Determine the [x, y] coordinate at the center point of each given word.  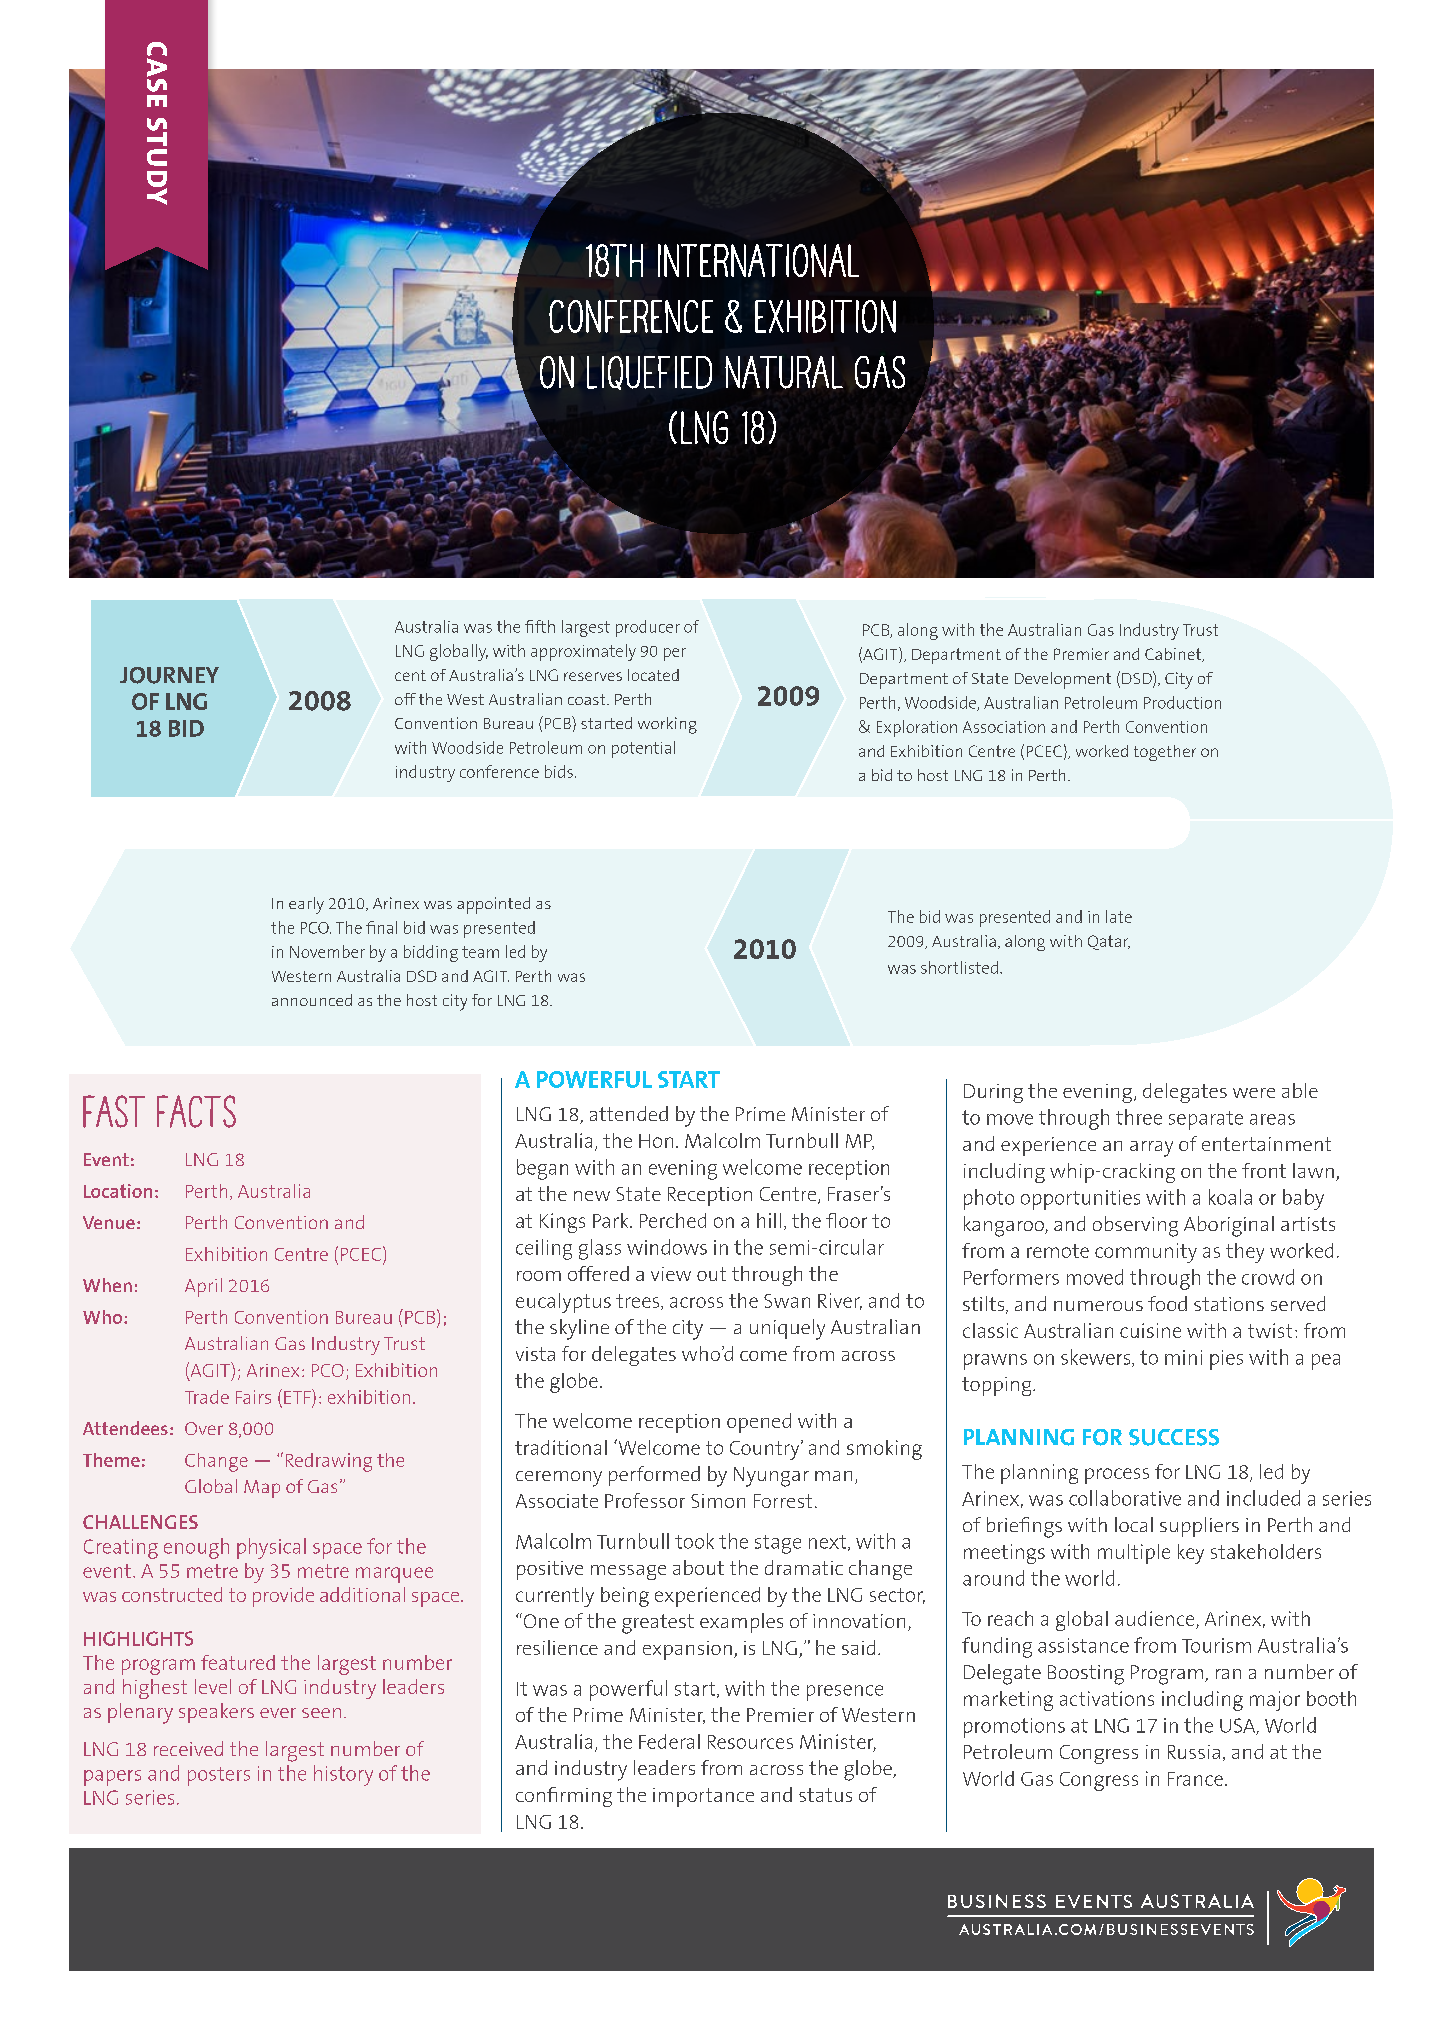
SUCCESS [1174, 1437]
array [1151, 1149]
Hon [656, 1141]
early [306, 905]
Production [1182, 702]
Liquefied [649, 373]
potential [643, 749]
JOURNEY [169, 675]
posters [219, 1776]
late [1119, 916]
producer [648, 628]
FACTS [196, 1111]
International [758, 260]
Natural [784, 372]
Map [262, 1489]
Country [766, 1450]
